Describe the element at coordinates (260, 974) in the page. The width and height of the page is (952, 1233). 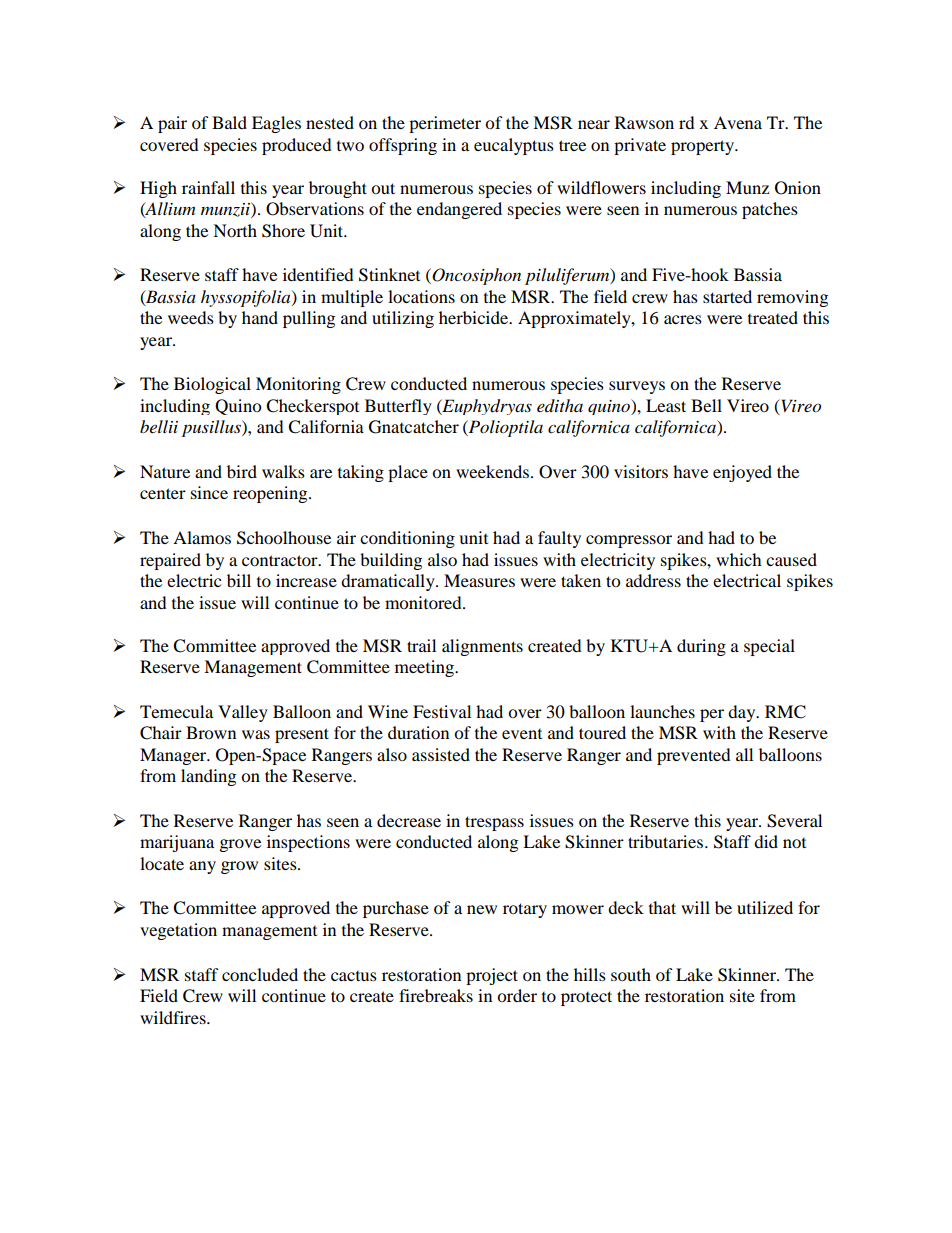
I see `concluded` at that location.
